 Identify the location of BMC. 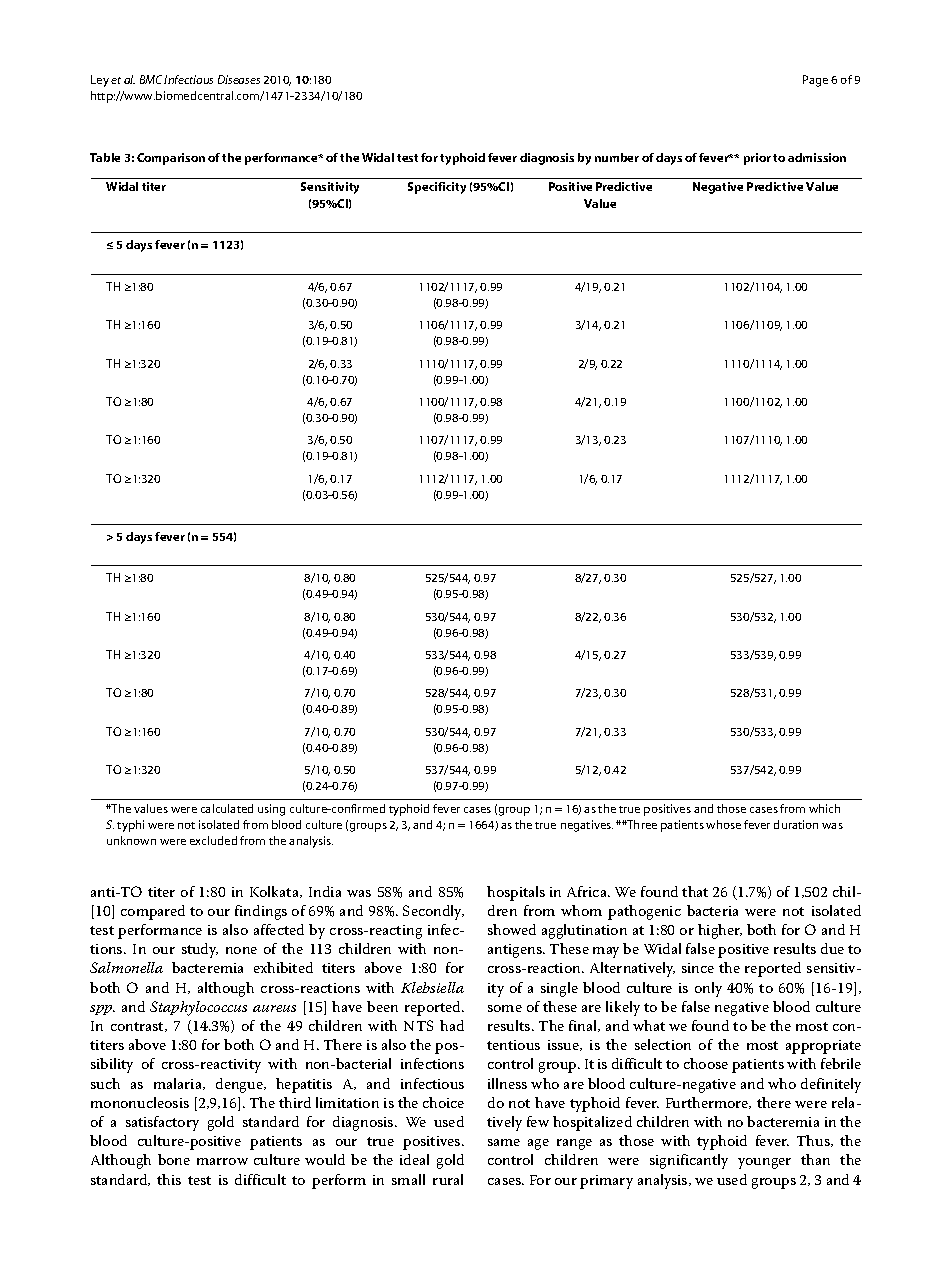
(152, 79).
